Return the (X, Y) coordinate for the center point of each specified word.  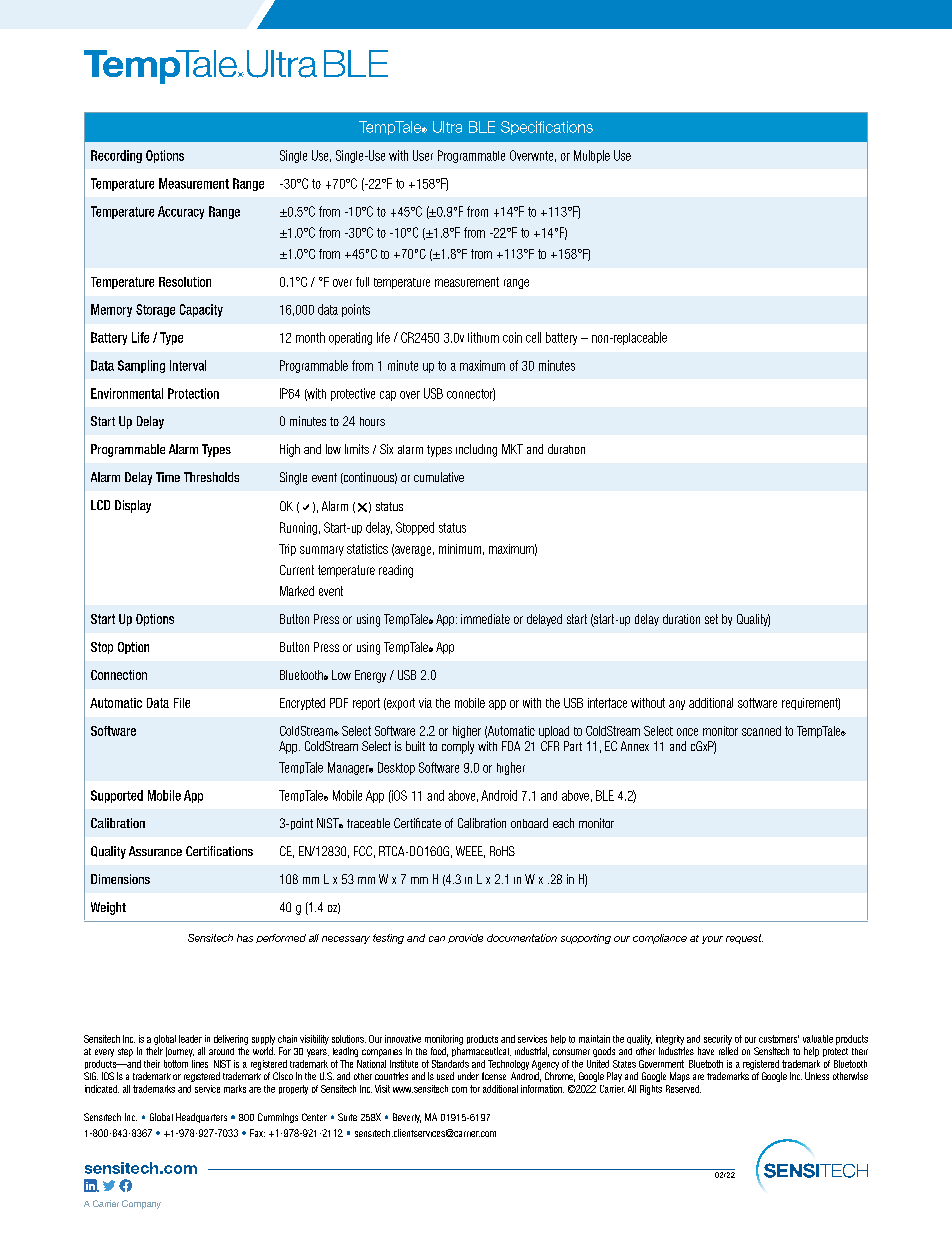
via (425, 703)
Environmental (127, 393)
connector (471, 394)
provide (465, 938)
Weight (108, 908)
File (182, 703)
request (744, 939)
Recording (116, 156)
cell (533, 337)
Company (141, 1204)
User (423, 155)
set (711, 619)
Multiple (592, 156)
